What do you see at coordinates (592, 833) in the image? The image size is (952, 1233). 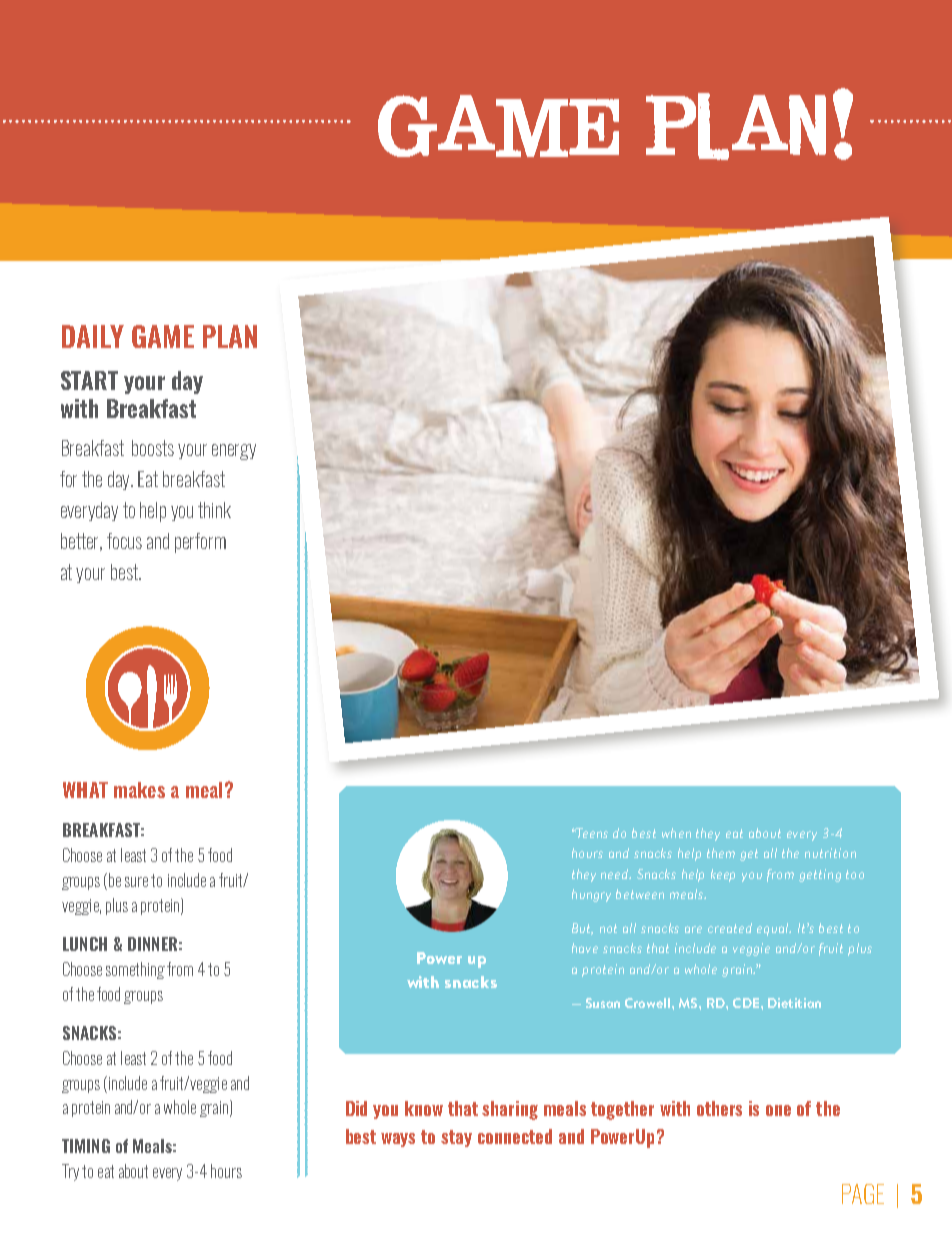 I see `Teens` at bounding box center [592, 833].
